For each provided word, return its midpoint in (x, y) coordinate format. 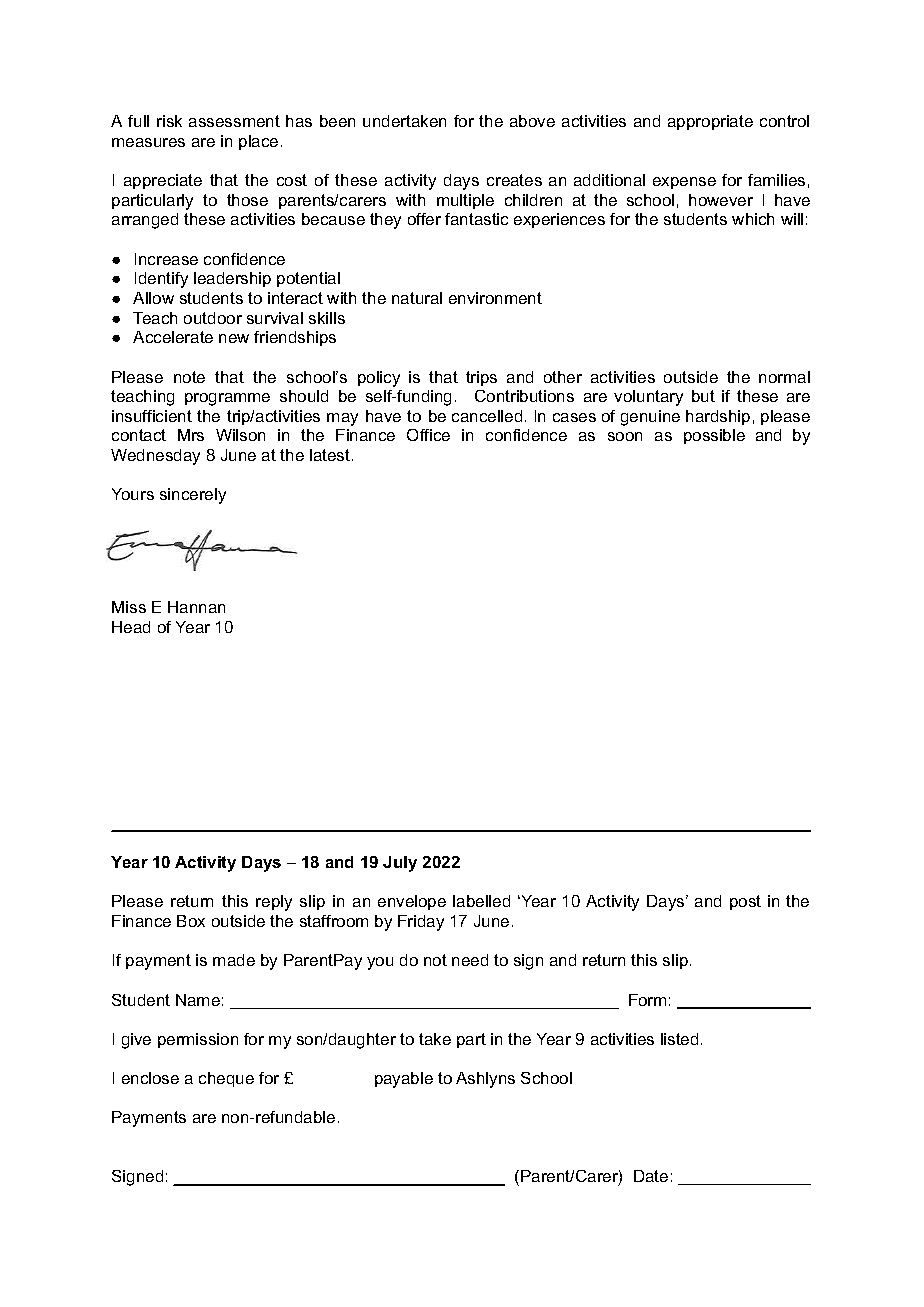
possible (714, 436)
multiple (465, 201)
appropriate (710, 122)
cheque (226, 1079)
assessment (234, 121)
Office (428, 435)
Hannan (196, 607)
